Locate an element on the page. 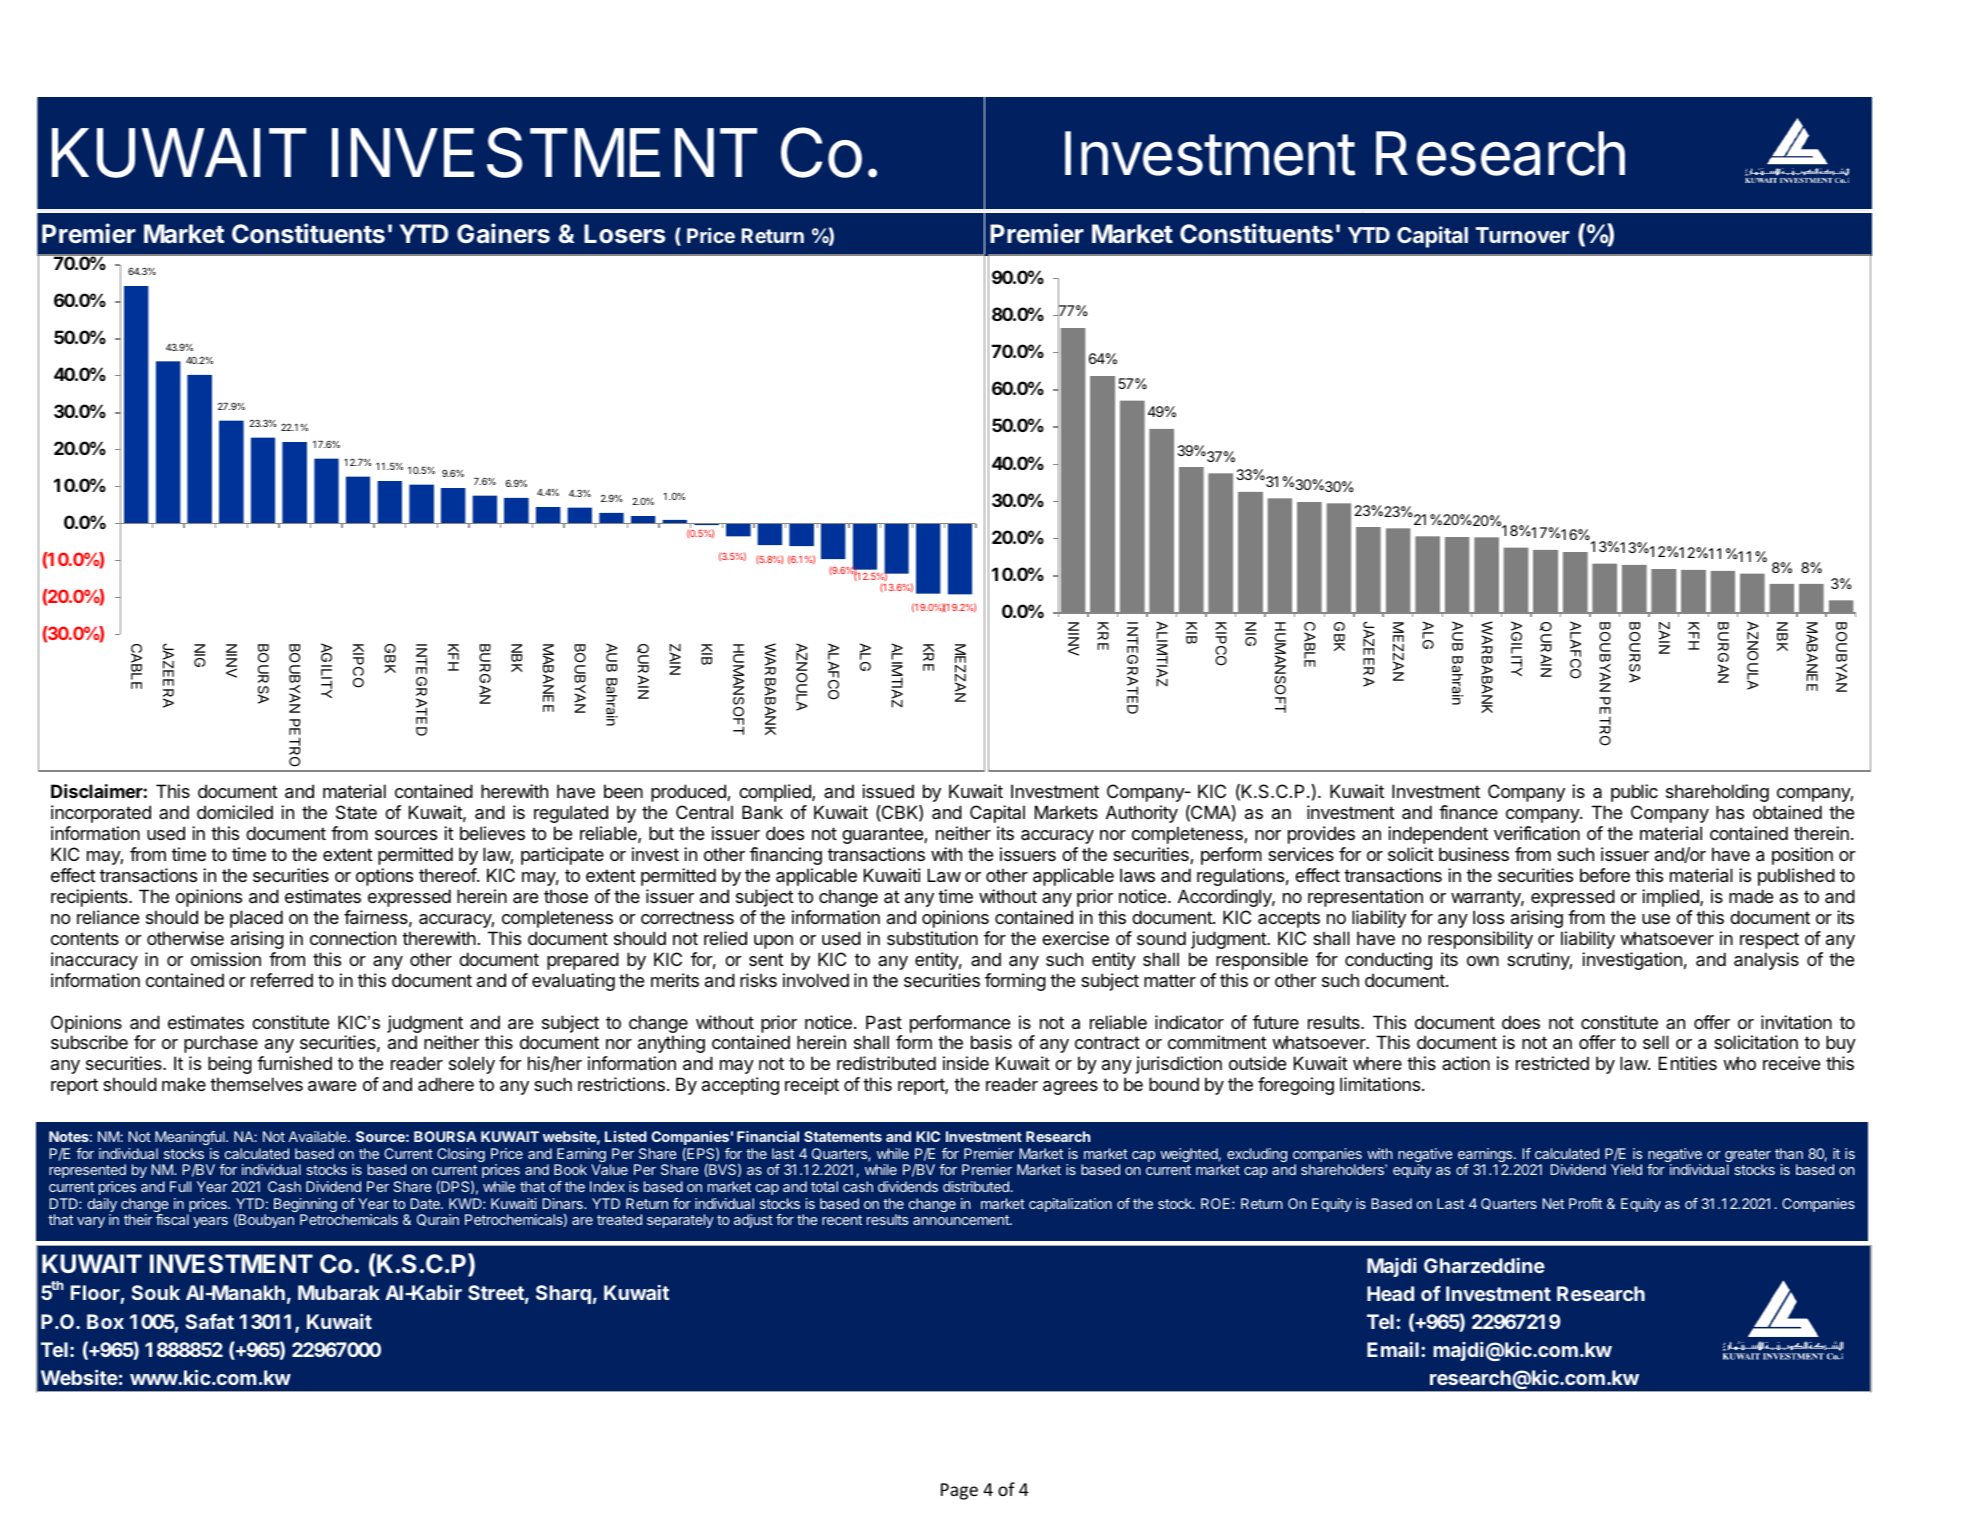  Losers is located at coordinates (624, 234).
